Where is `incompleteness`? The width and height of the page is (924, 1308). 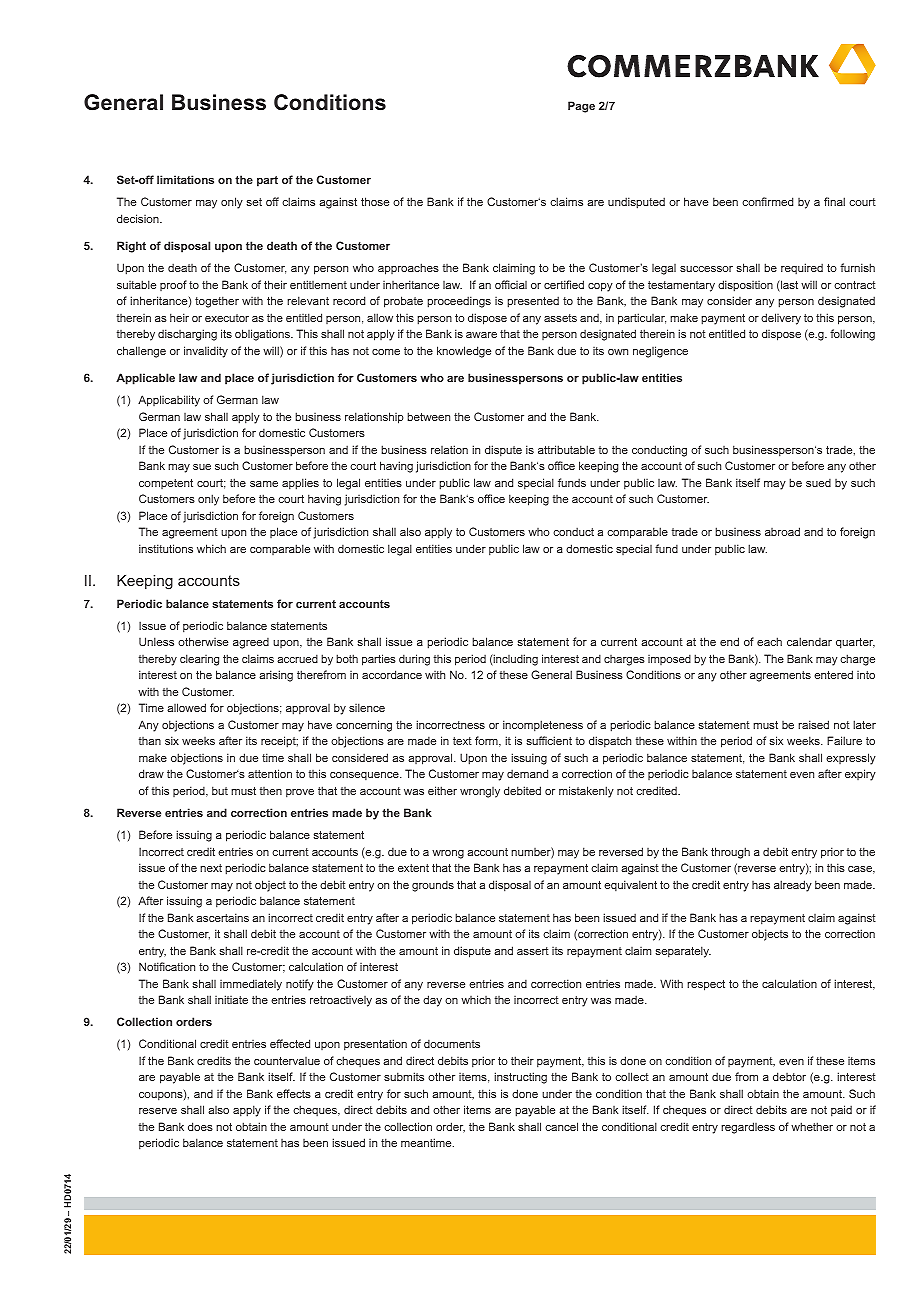
incompleteness is located at coordinates (543, 726).
